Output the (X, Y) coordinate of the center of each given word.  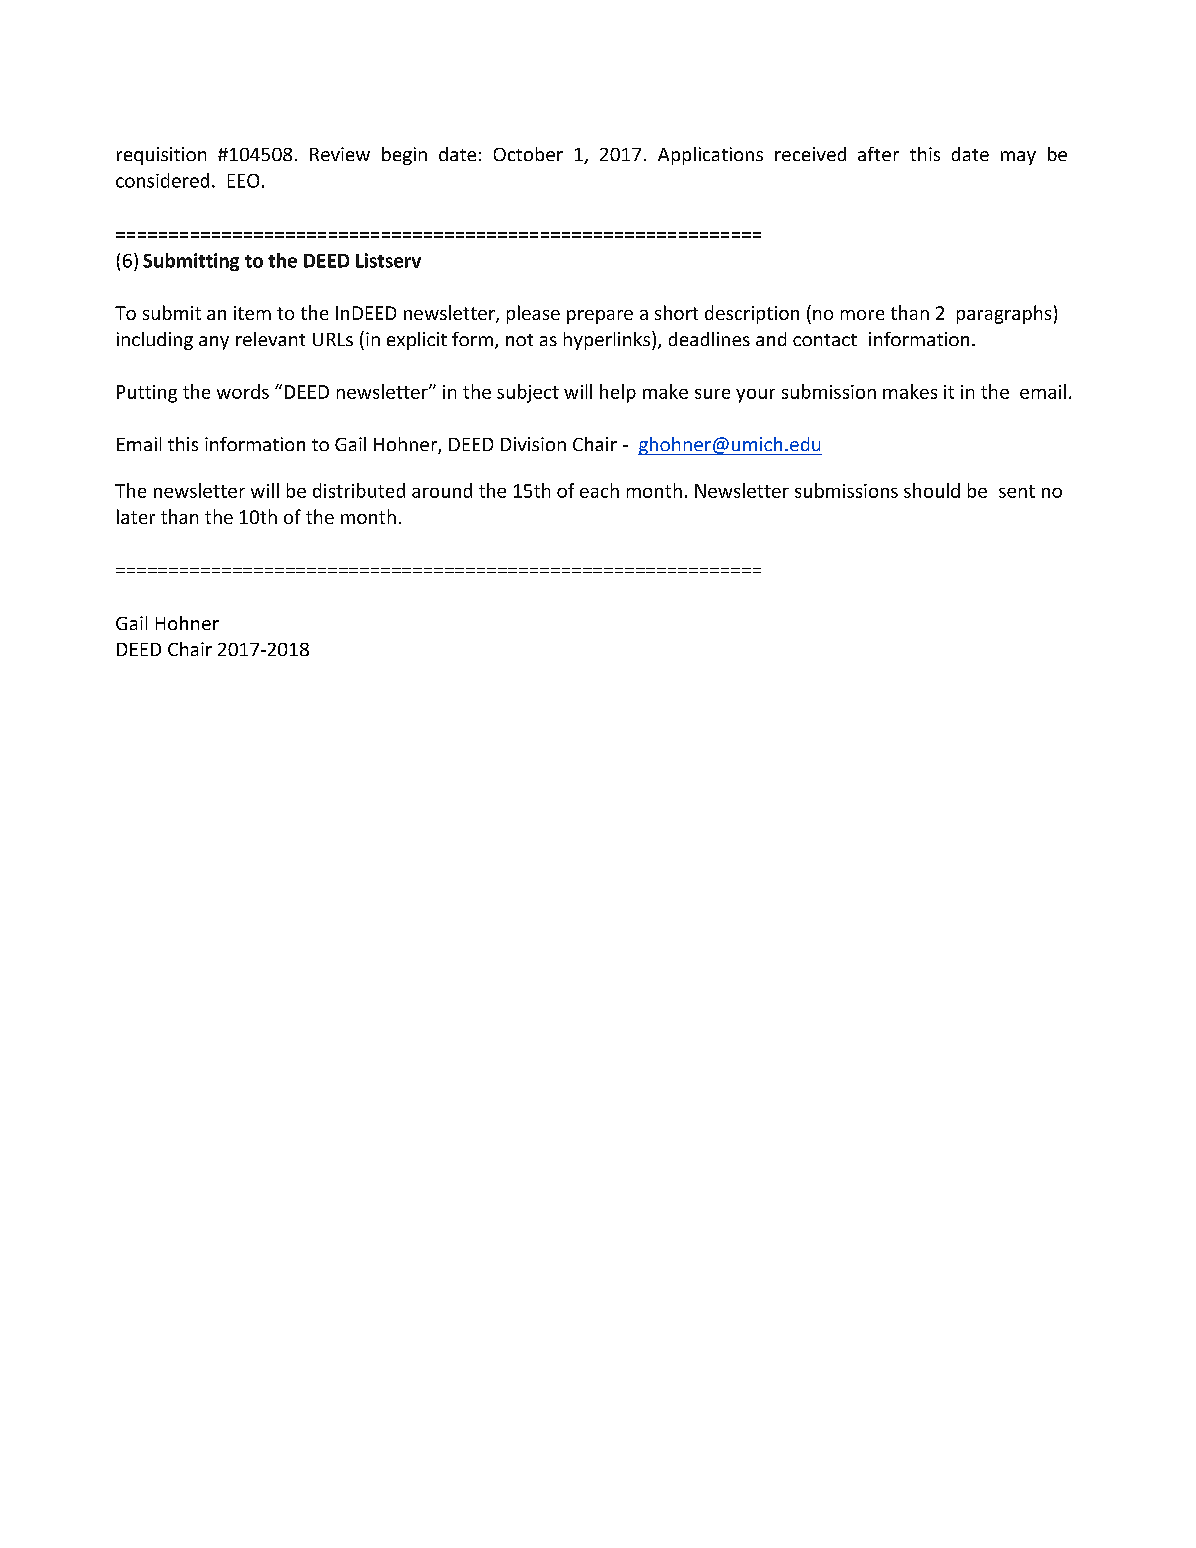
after (878, 154)
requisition (161, 156)
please (533, 314)
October (528, 154)
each (599, 490)
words (243, 391)
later (136, 516)
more (862, 315)
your (755, 396)
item (252, 313)
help (618, 393)
